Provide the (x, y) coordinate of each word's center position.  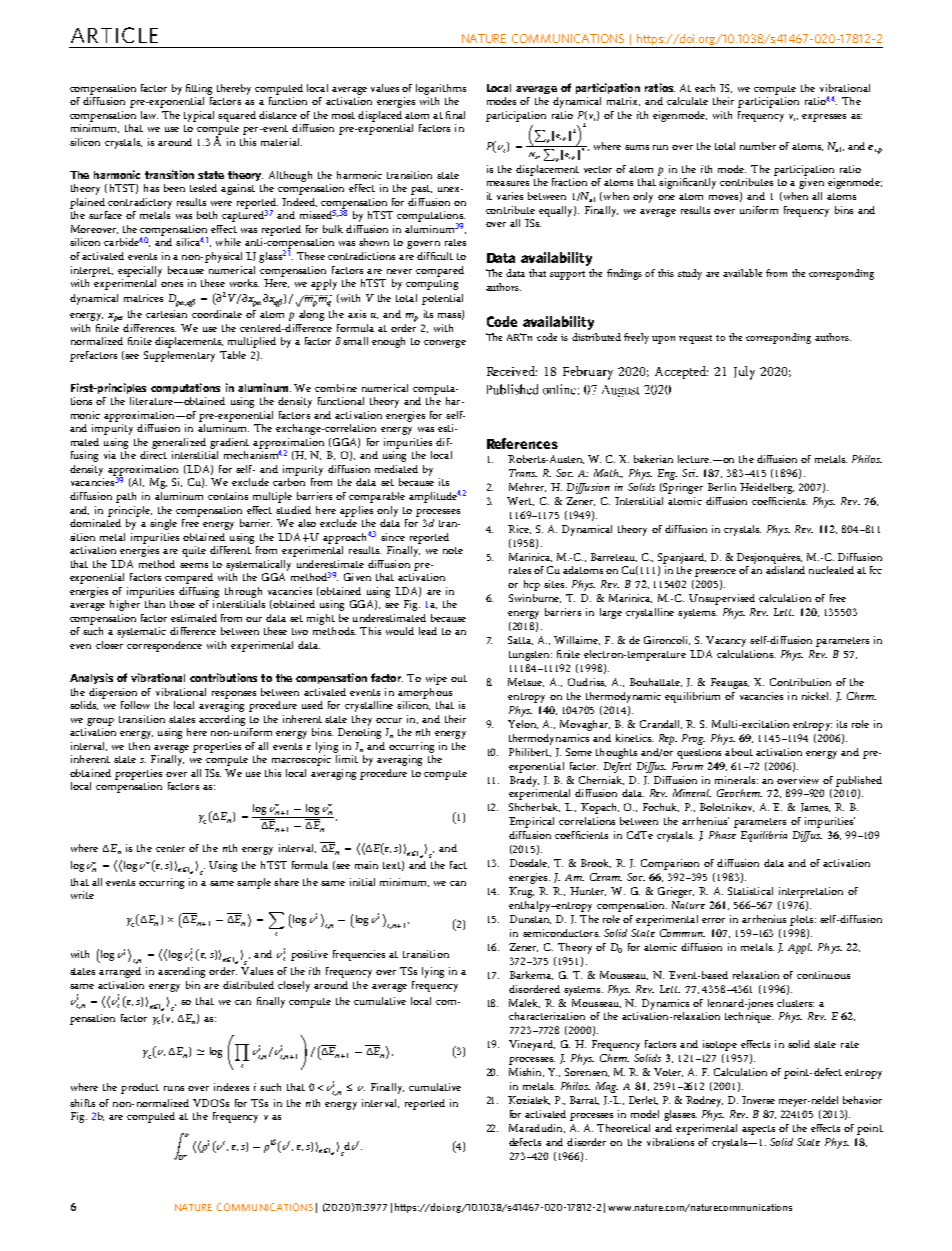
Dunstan (530, 919)
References (522, 443)
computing (432, 284)
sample (254, 883)
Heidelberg (767, 488)
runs (174, 1088)
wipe (436, 679)
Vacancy (726, 641)
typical (199, 116)
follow (135, 705)
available (742, 273)
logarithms (441, 89)
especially (140, 271)
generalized (179, 443)
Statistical (750, 891)
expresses (824, 118)
